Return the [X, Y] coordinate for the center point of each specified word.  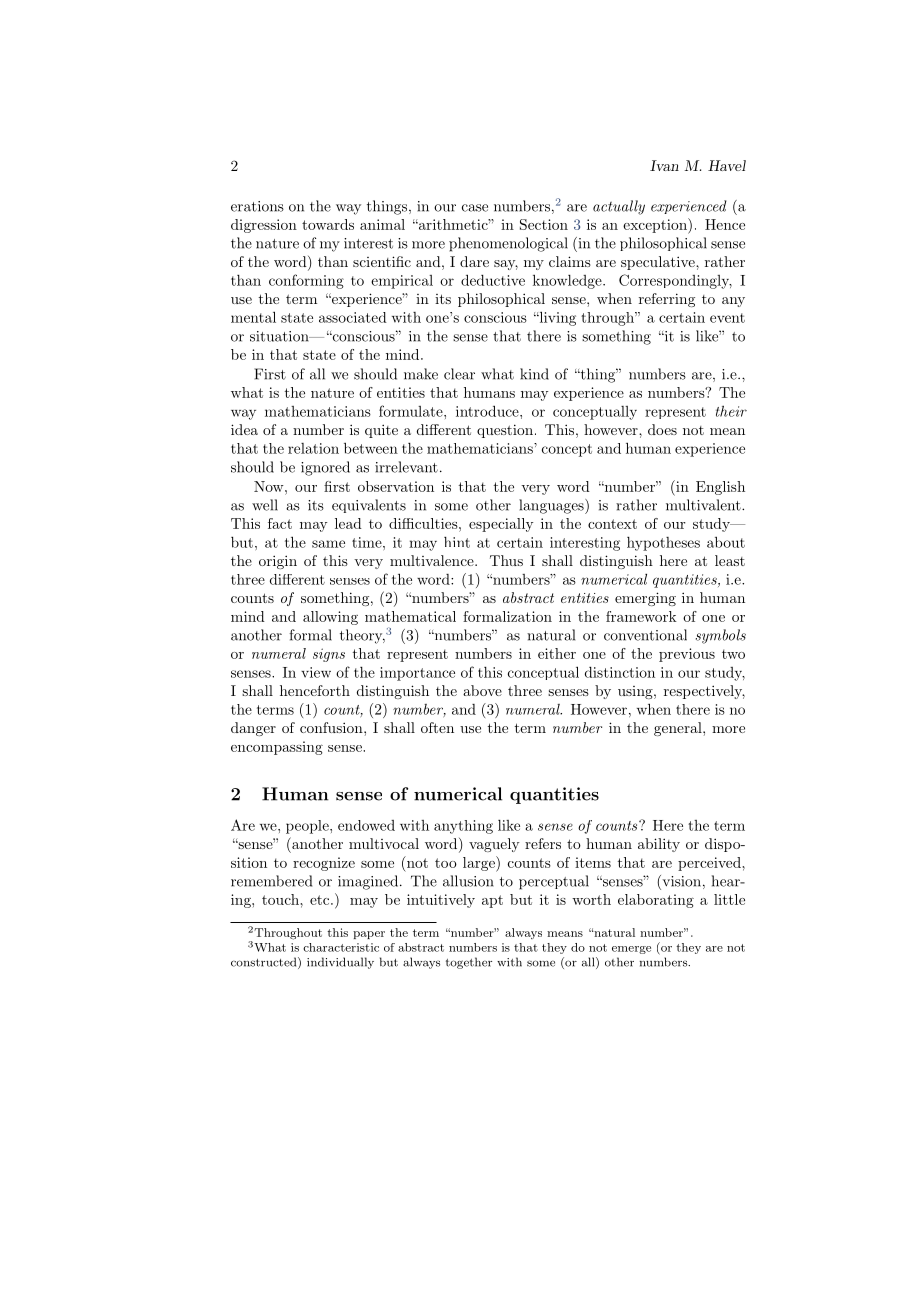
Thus [506, 560]
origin [278, 562]
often [437, 727]
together [469, 963]
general [679, 729]
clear [459, 374]
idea [244, 429]
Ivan [664, 165]
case [475, 208]
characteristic [341, 947]
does [662, 429]
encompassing [277, 748]
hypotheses [663, 544]
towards [328, 224]
